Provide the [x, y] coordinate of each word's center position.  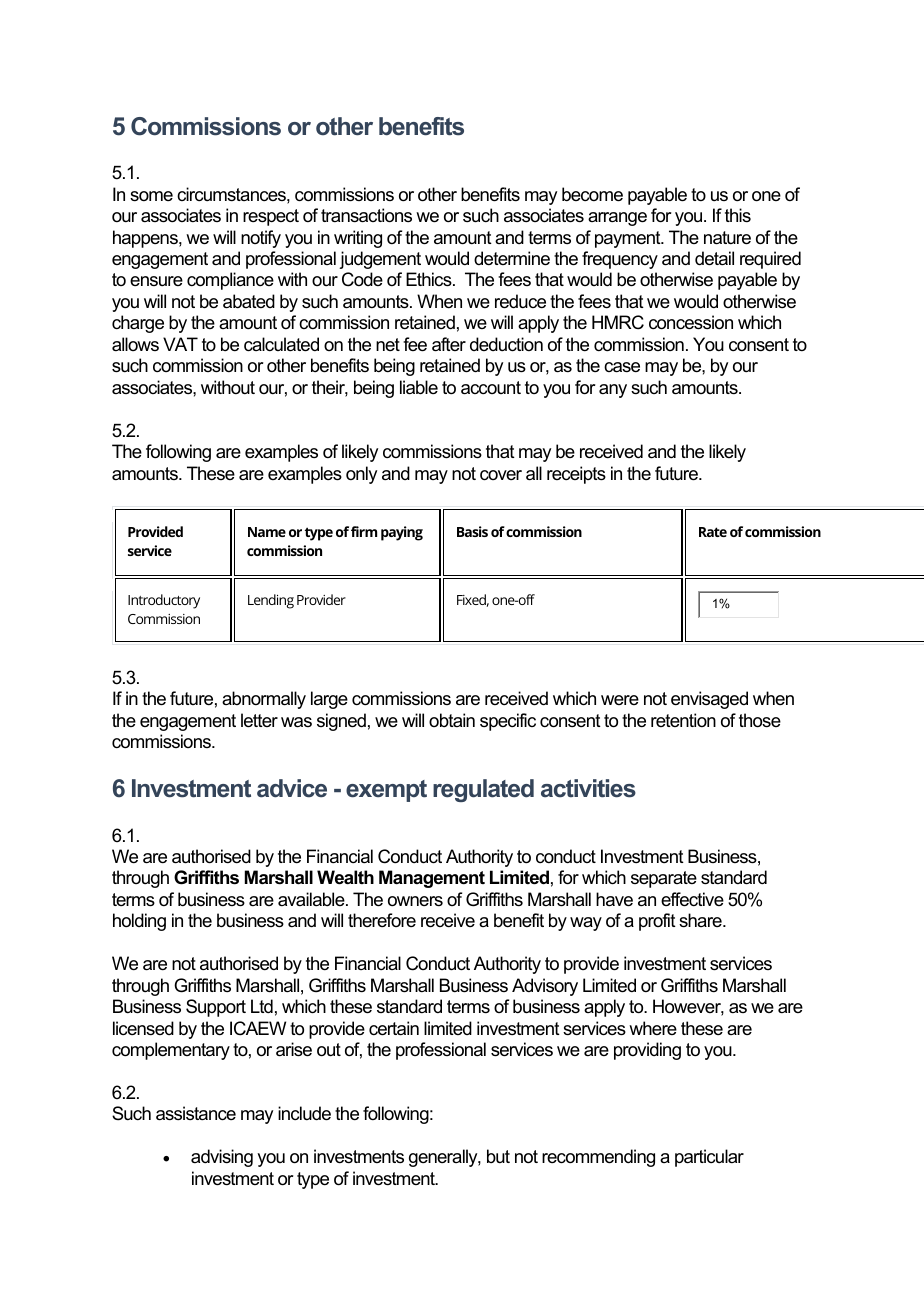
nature [727, 238]
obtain [452, 720]
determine [512, 258]
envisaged [709, 700]
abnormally [264, 700]
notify [261, 239]
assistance [196, 1113]
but [498, 1156]
